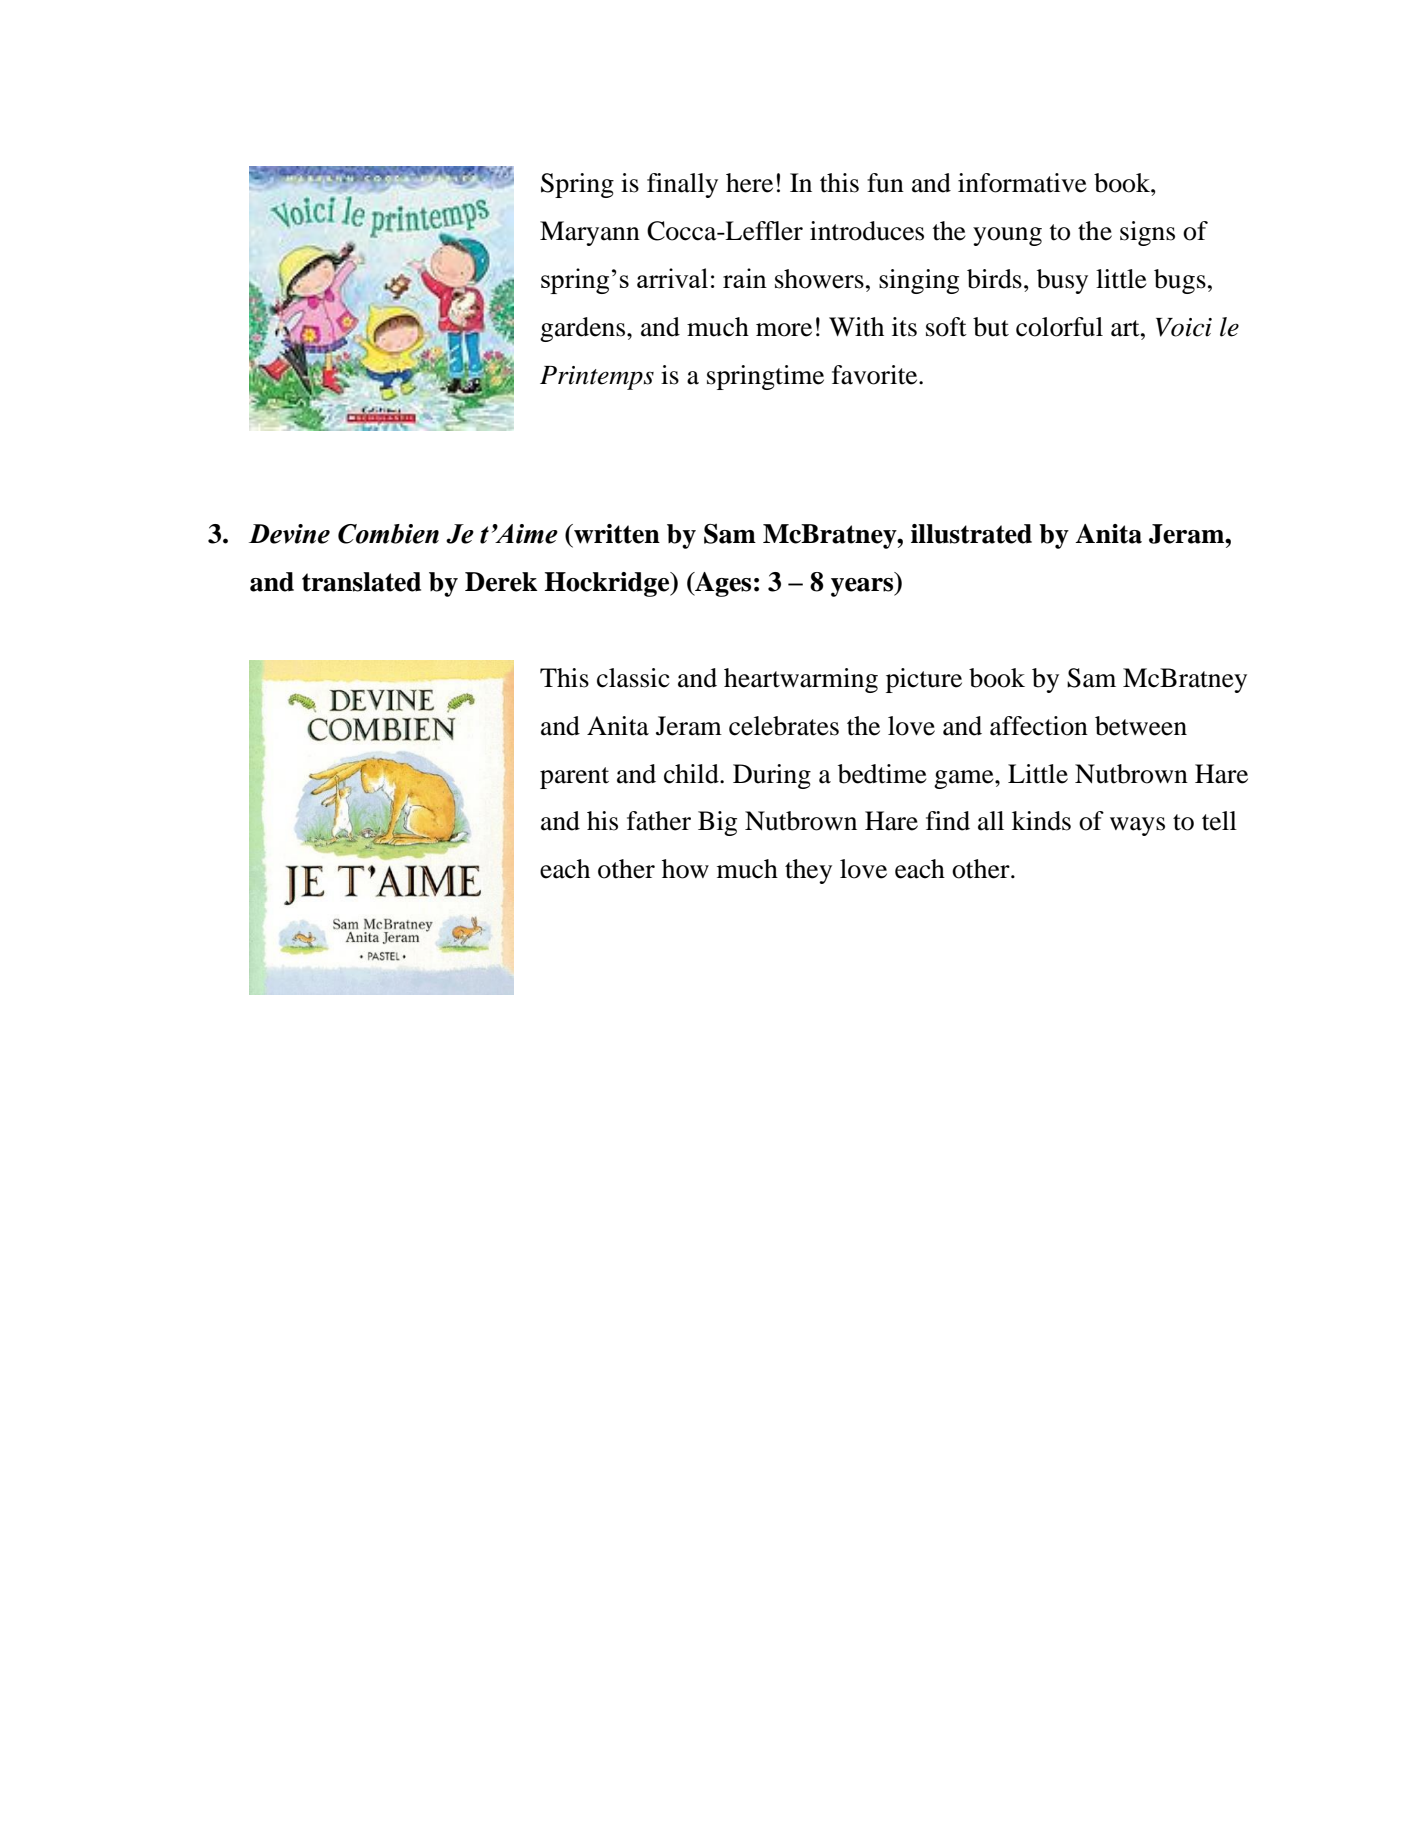 The image size is (1416, 1832). I want to click on finally, so click(682, 185).
